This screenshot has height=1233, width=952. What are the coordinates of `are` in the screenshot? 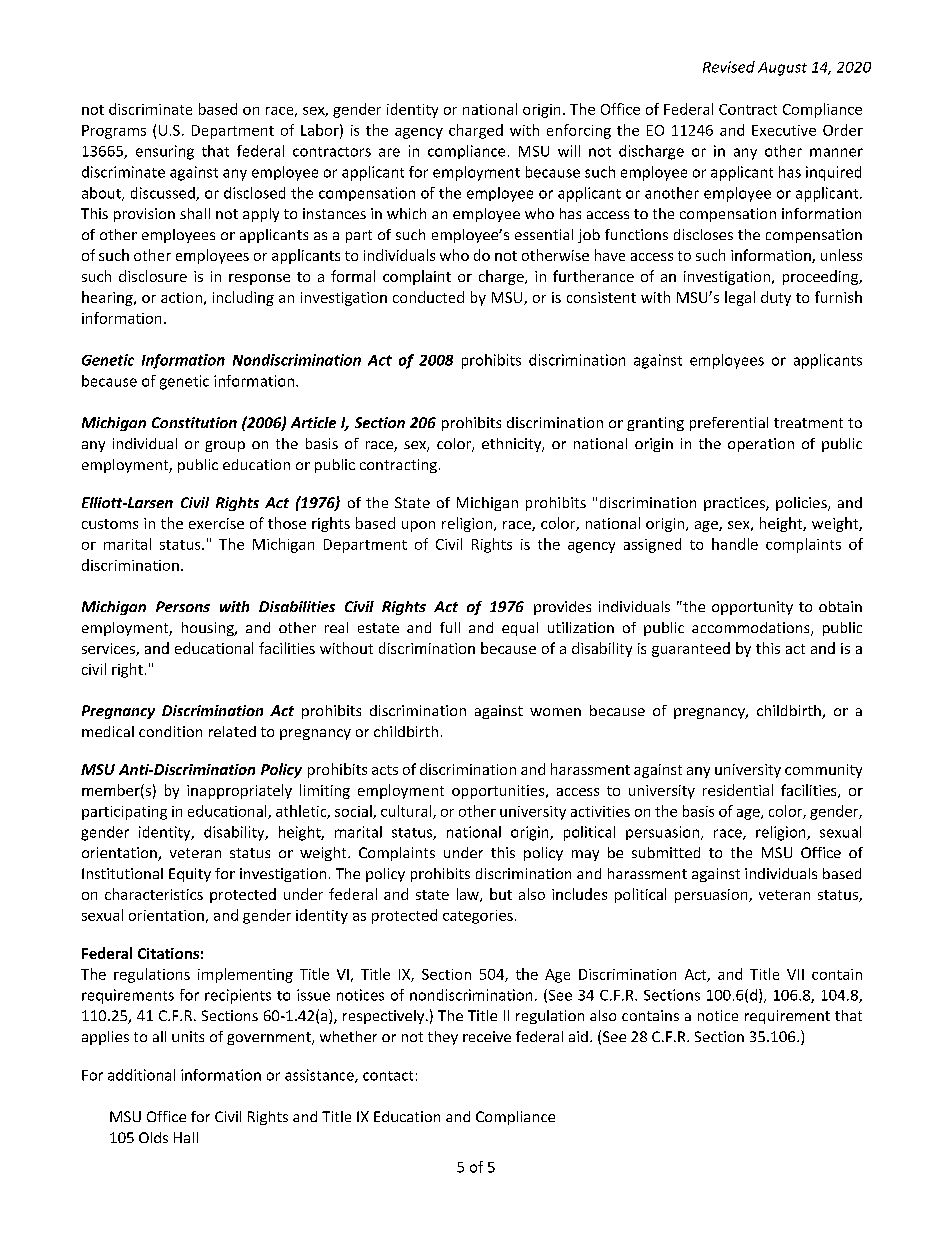 It's located at (389, 152).
